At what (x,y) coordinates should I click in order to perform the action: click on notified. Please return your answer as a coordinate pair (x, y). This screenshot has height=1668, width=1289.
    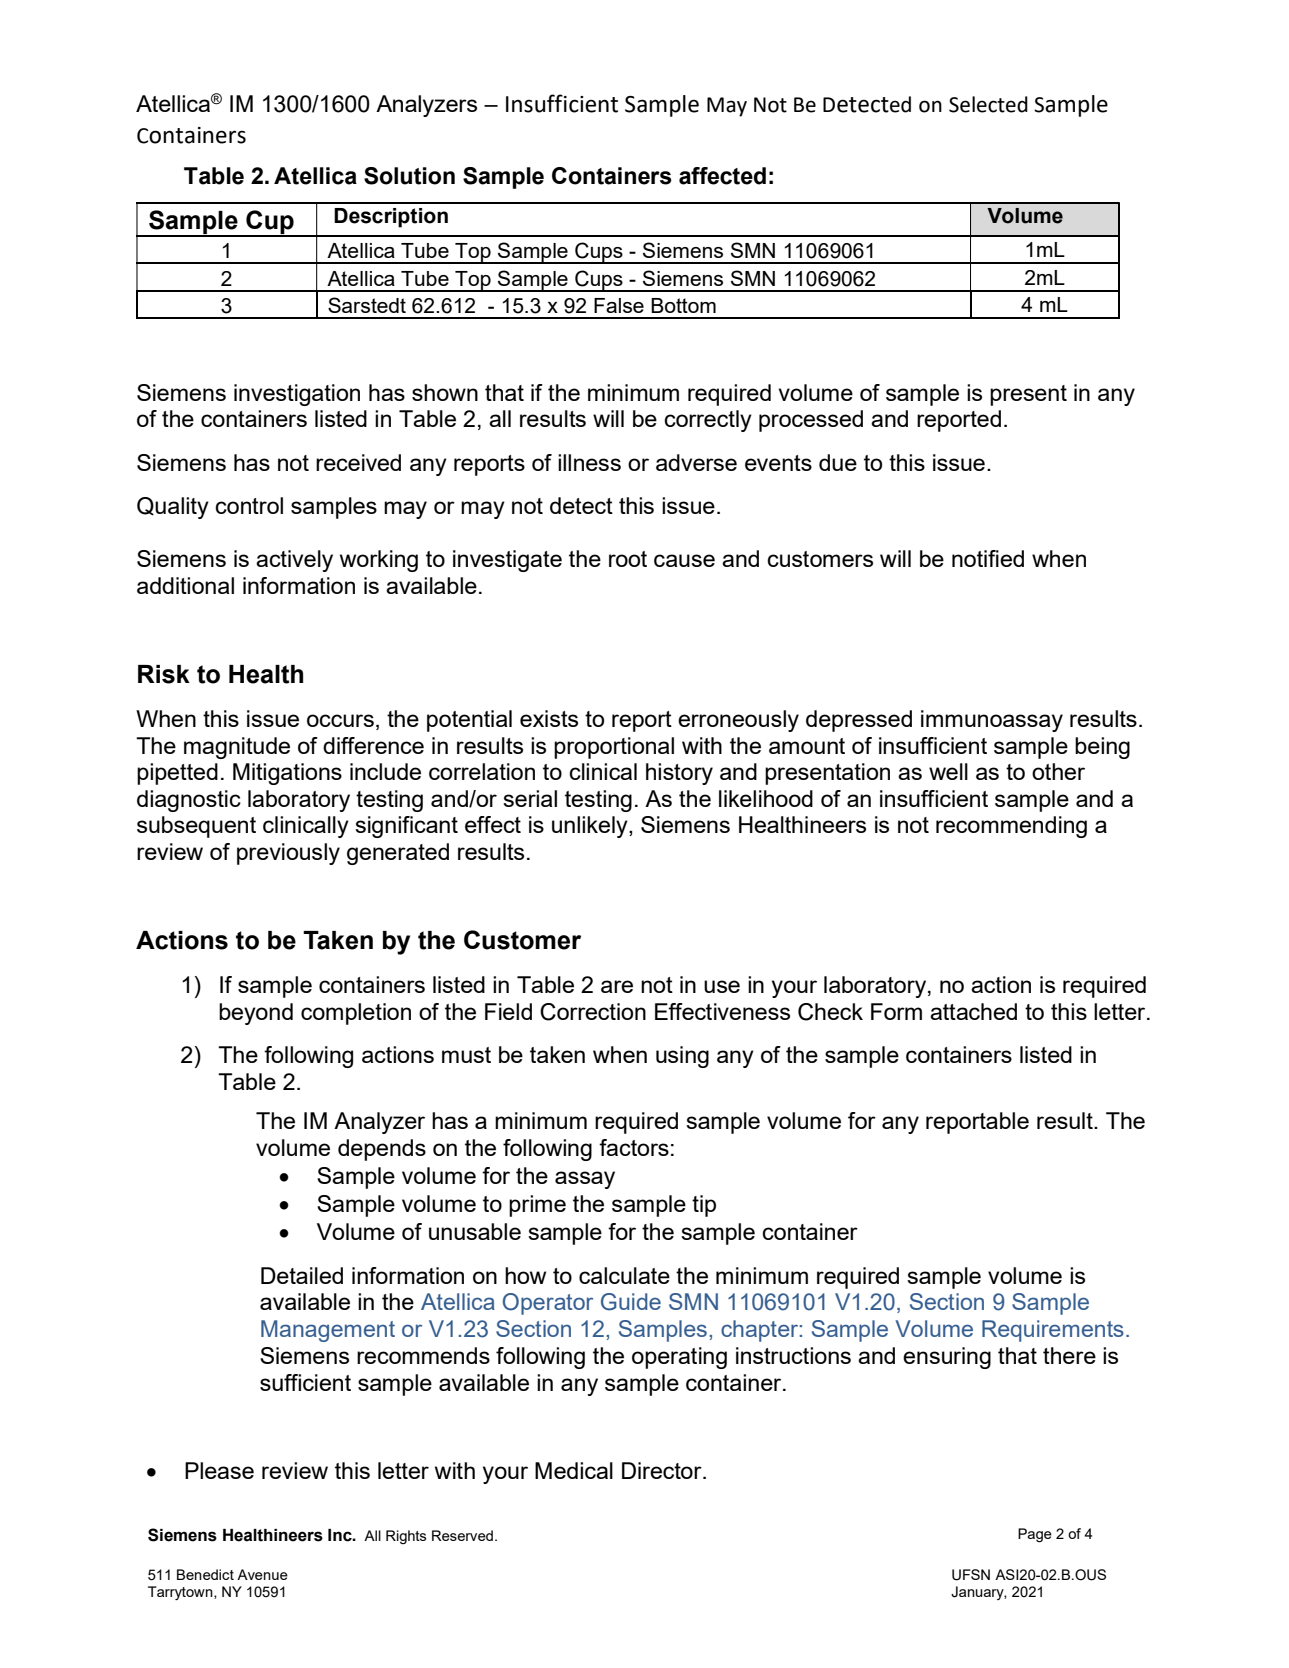
    Looking at the image, I should click on (988, 558).
